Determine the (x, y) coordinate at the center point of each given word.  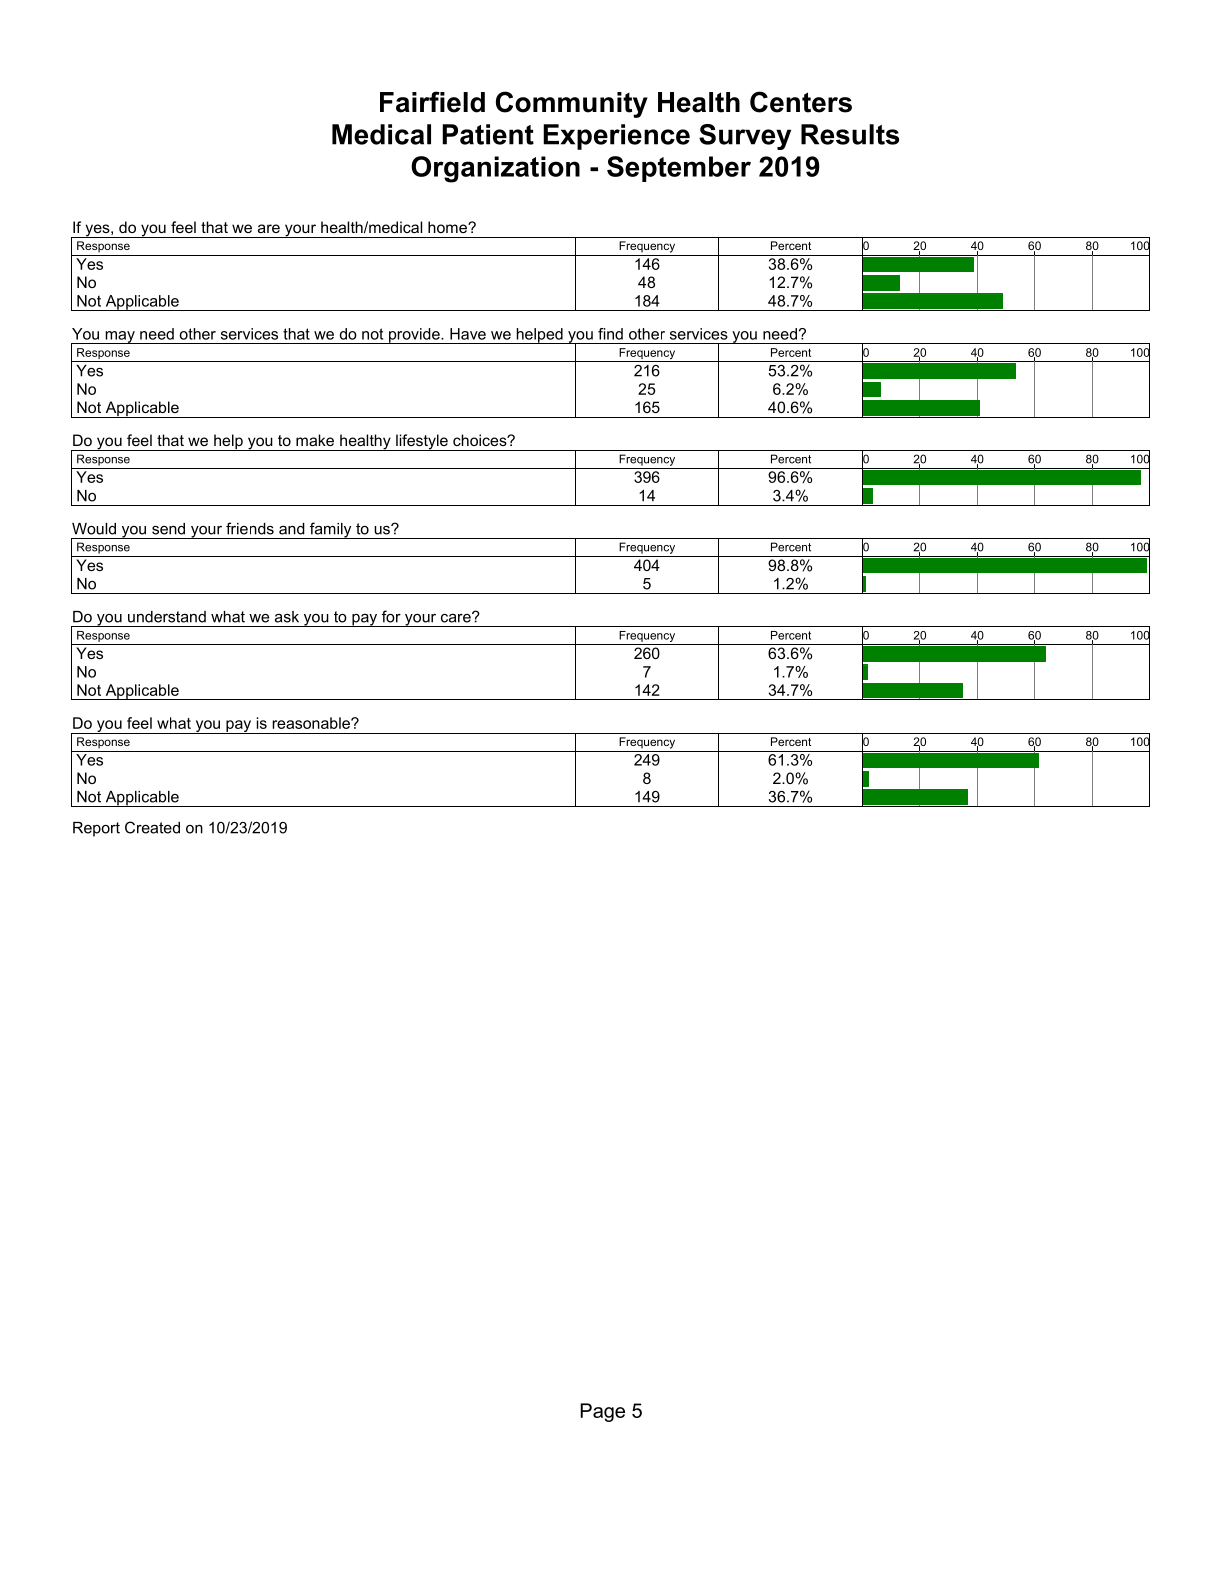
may (120, 337)
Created (152, 827)
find (610, 334)
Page (602, 1412)
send (168, 529)
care (457, 617)
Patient (488, 134)
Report (96, 829)
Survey (745, 137)
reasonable (312, 723)
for (391, 616)
